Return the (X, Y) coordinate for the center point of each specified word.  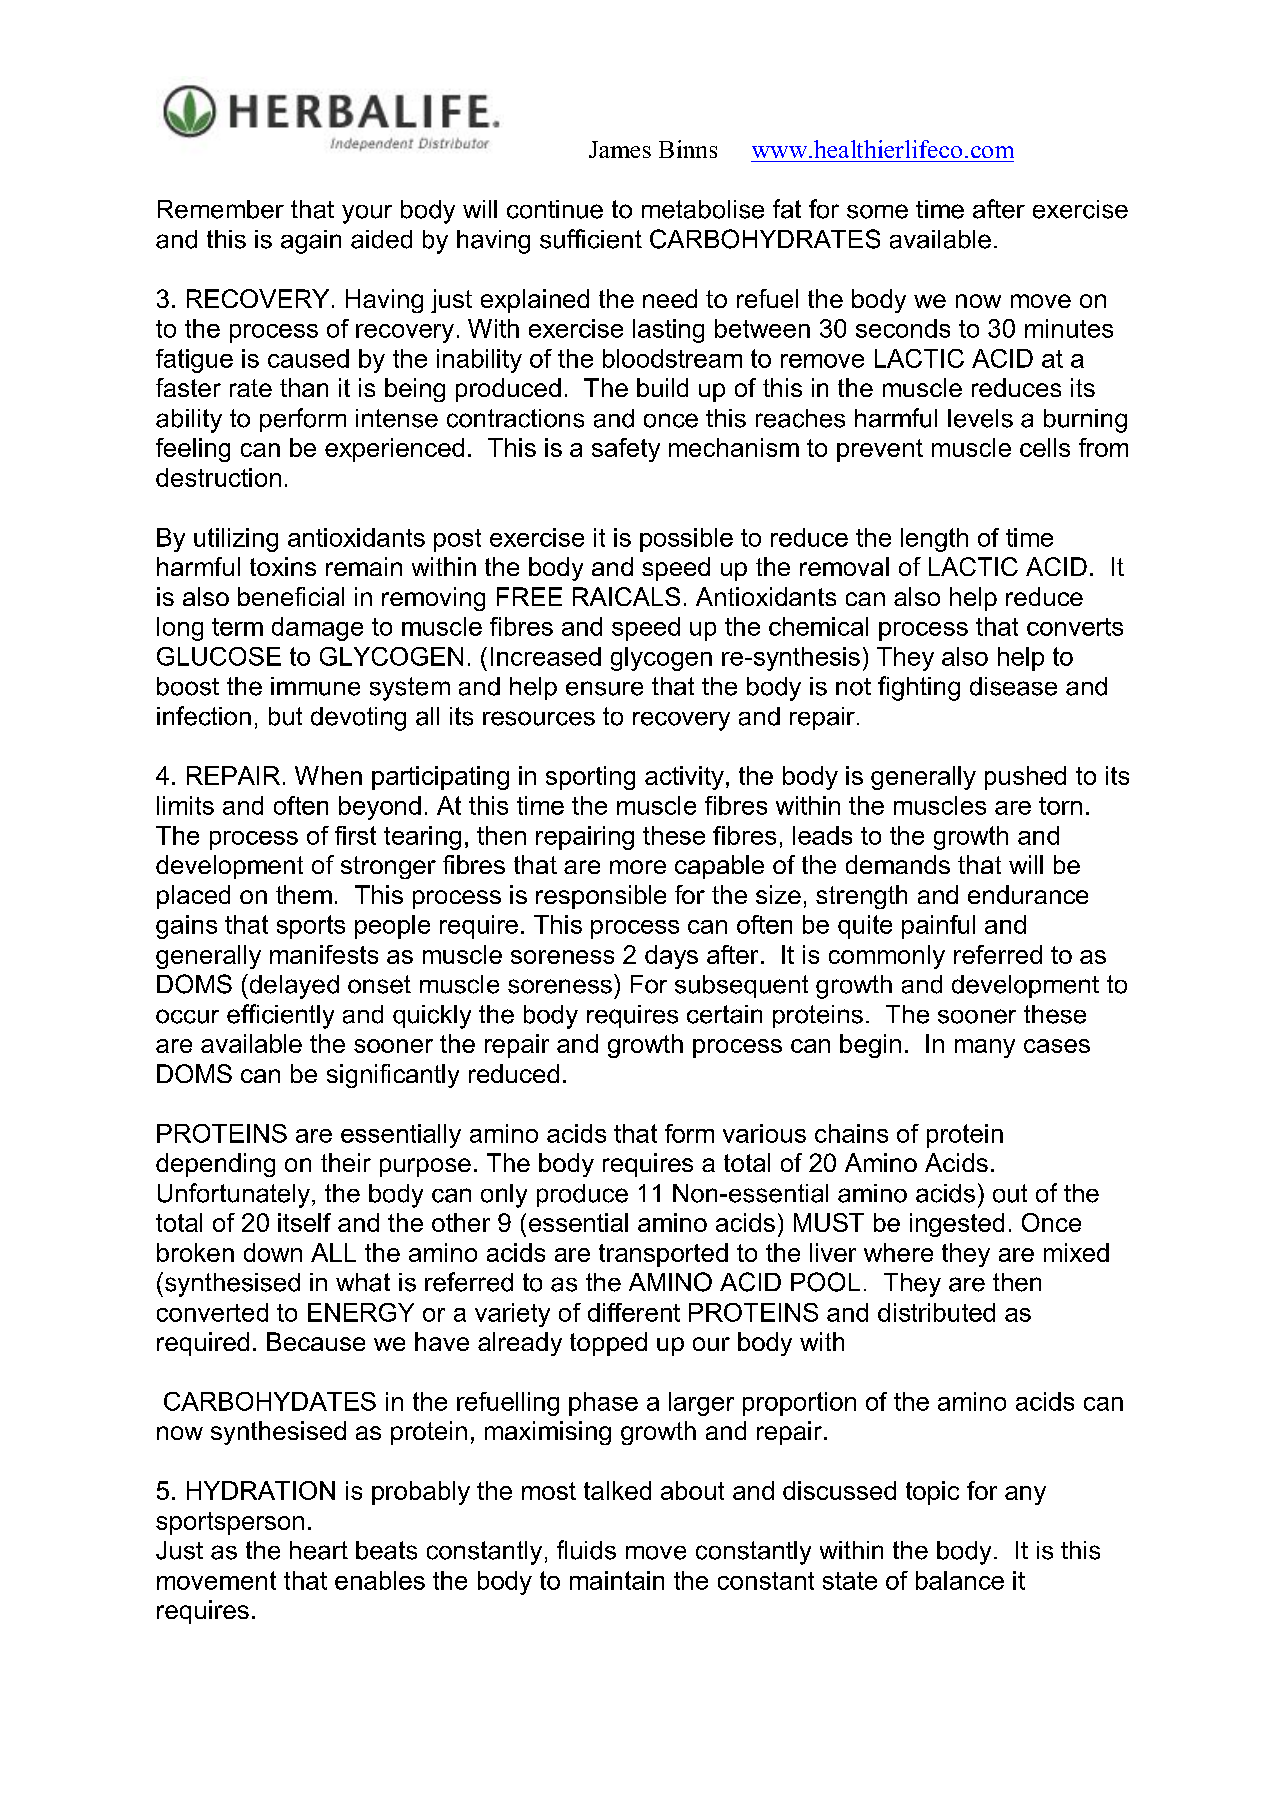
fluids (586, 1550)
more (638, 867)
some (877, 211)
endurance (1028, 894)
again (311, 242)
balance (960, 1580)
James (620, 149)
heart (319, 1550)
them (304, 894)
